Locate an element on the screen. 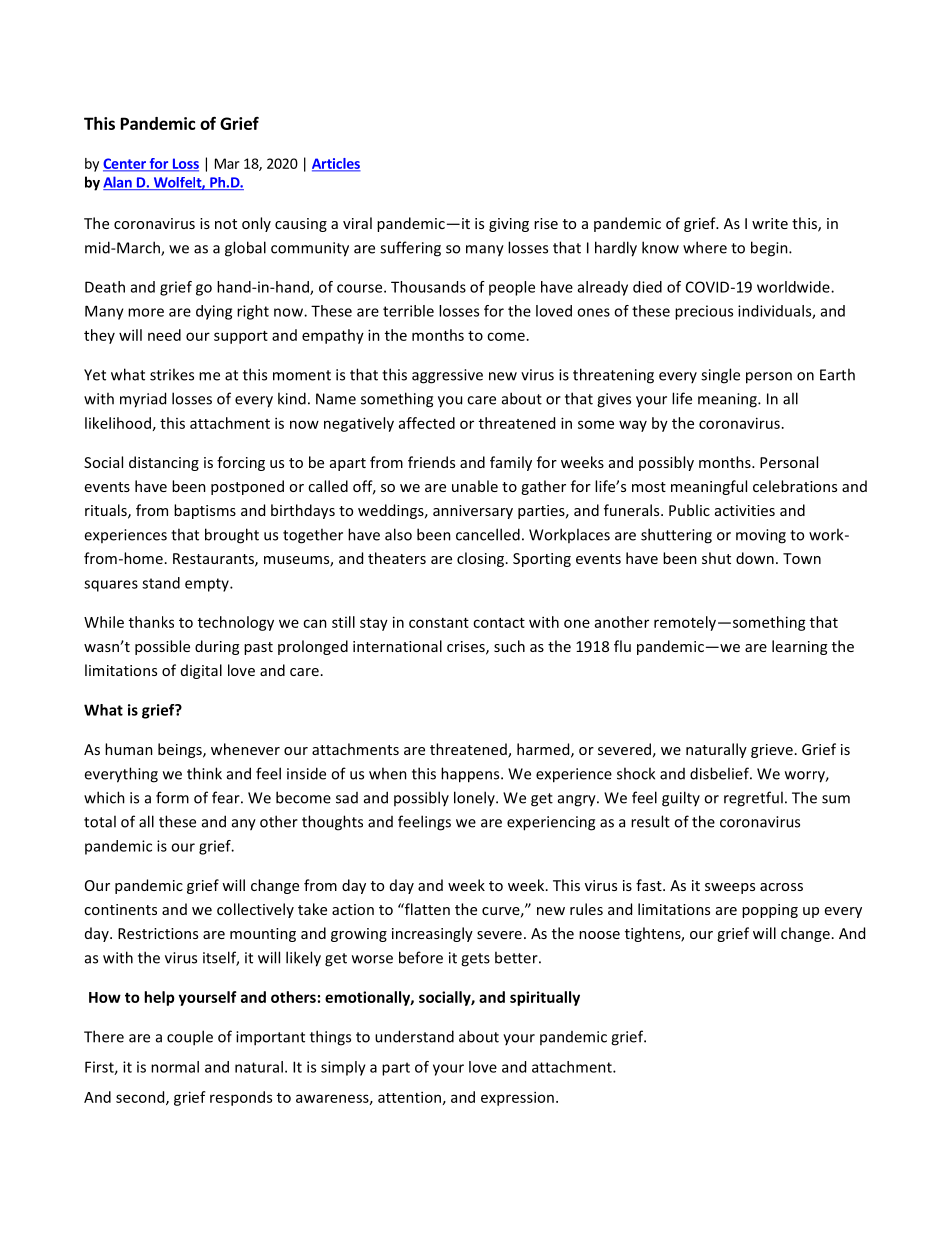 The height and width of the screenshot is (1233, 952). Alan is located at coordinates (118, 183).
